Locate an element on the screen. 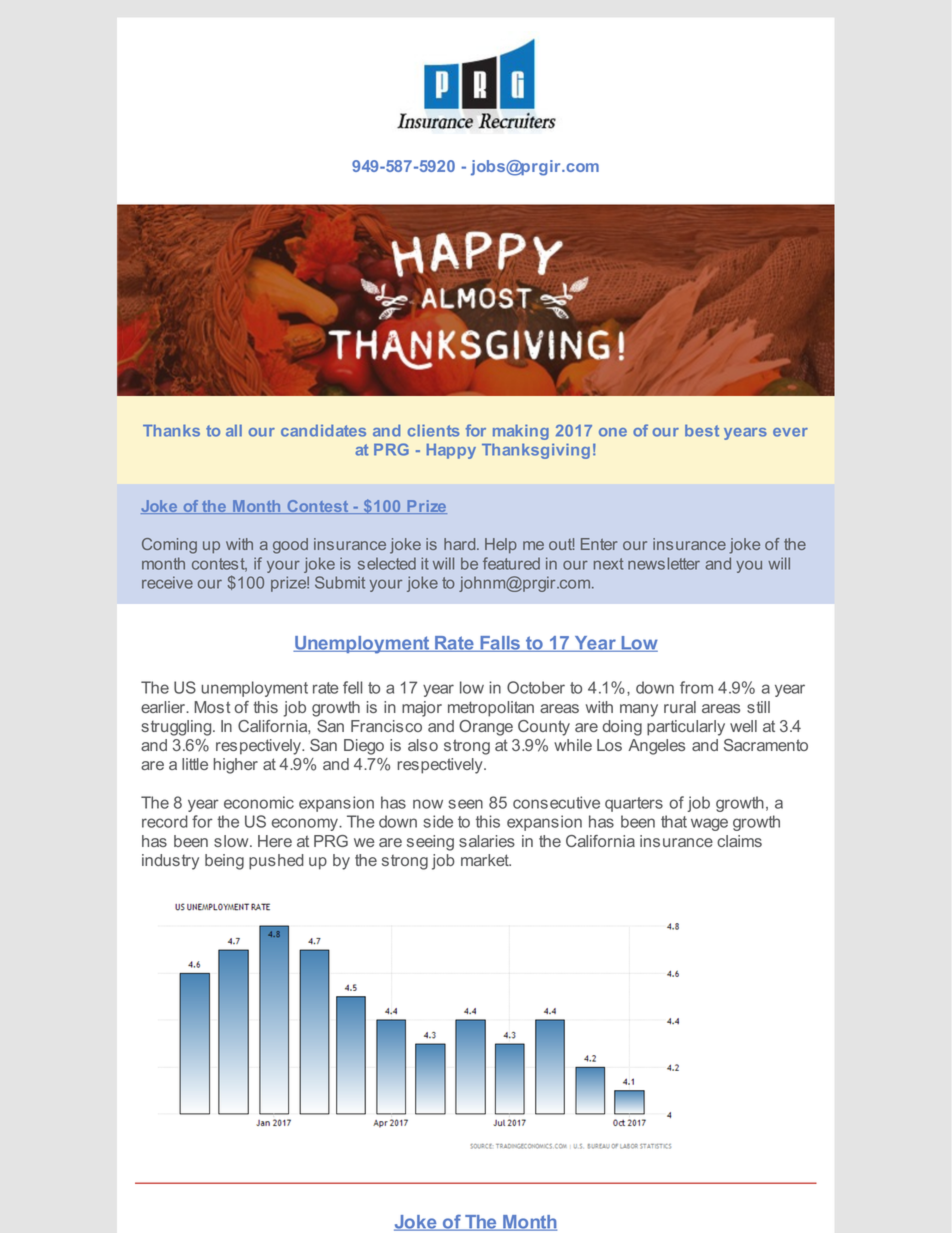  Happy is located at coordinates (451, 451).
